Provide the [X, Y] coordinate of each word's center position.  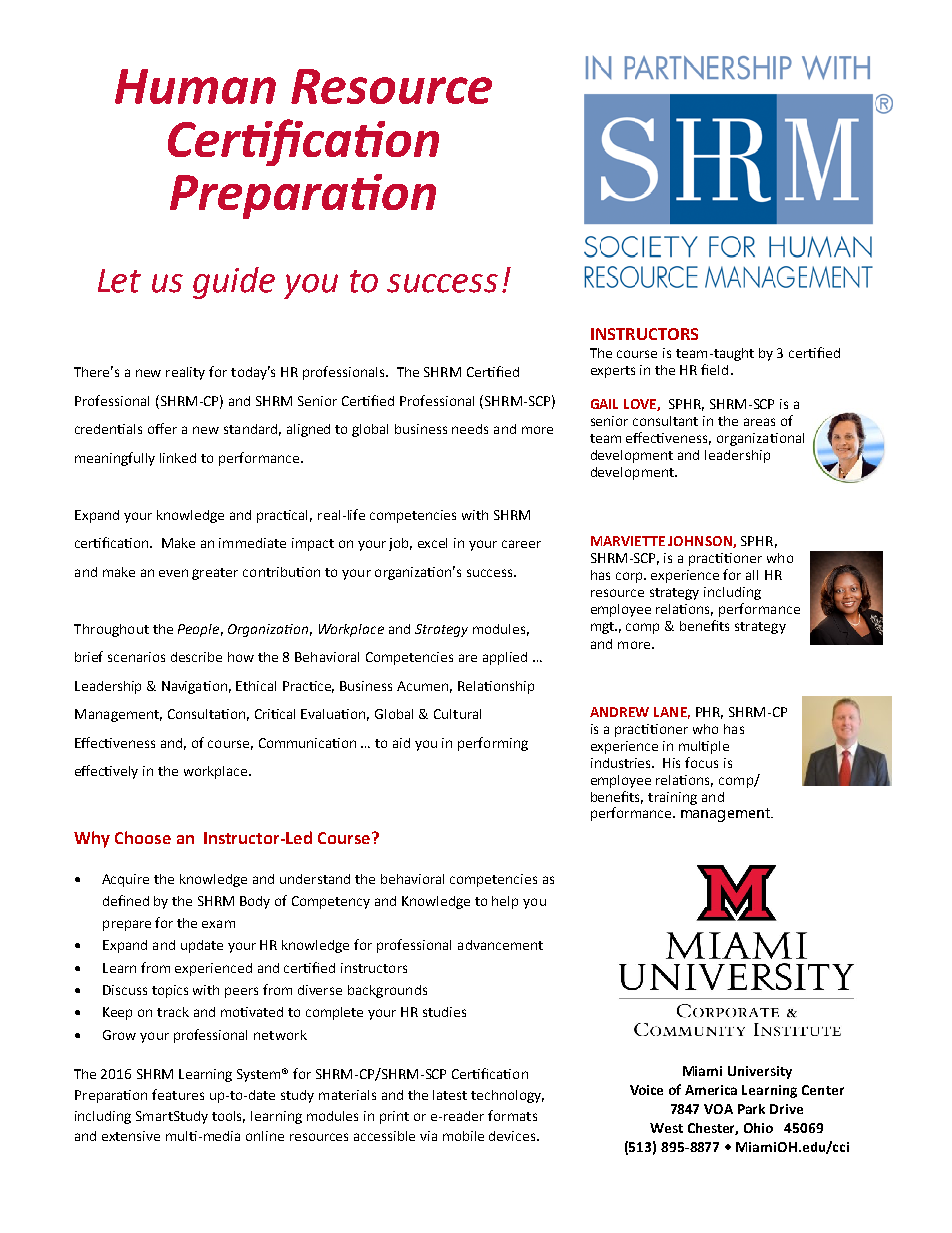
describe [196, 657]
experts [613, 372]
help [505, 902]
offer [162, 428]
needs [470, 429]
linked [178, 458]
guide [234, 283]
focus [701, 762]
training [672, 798]
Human [195, 86]
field [714, 369]
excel [432, 543]
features [178, 1094]
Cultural [457, 714]
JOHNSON [701, 542]
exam [218, 924]
